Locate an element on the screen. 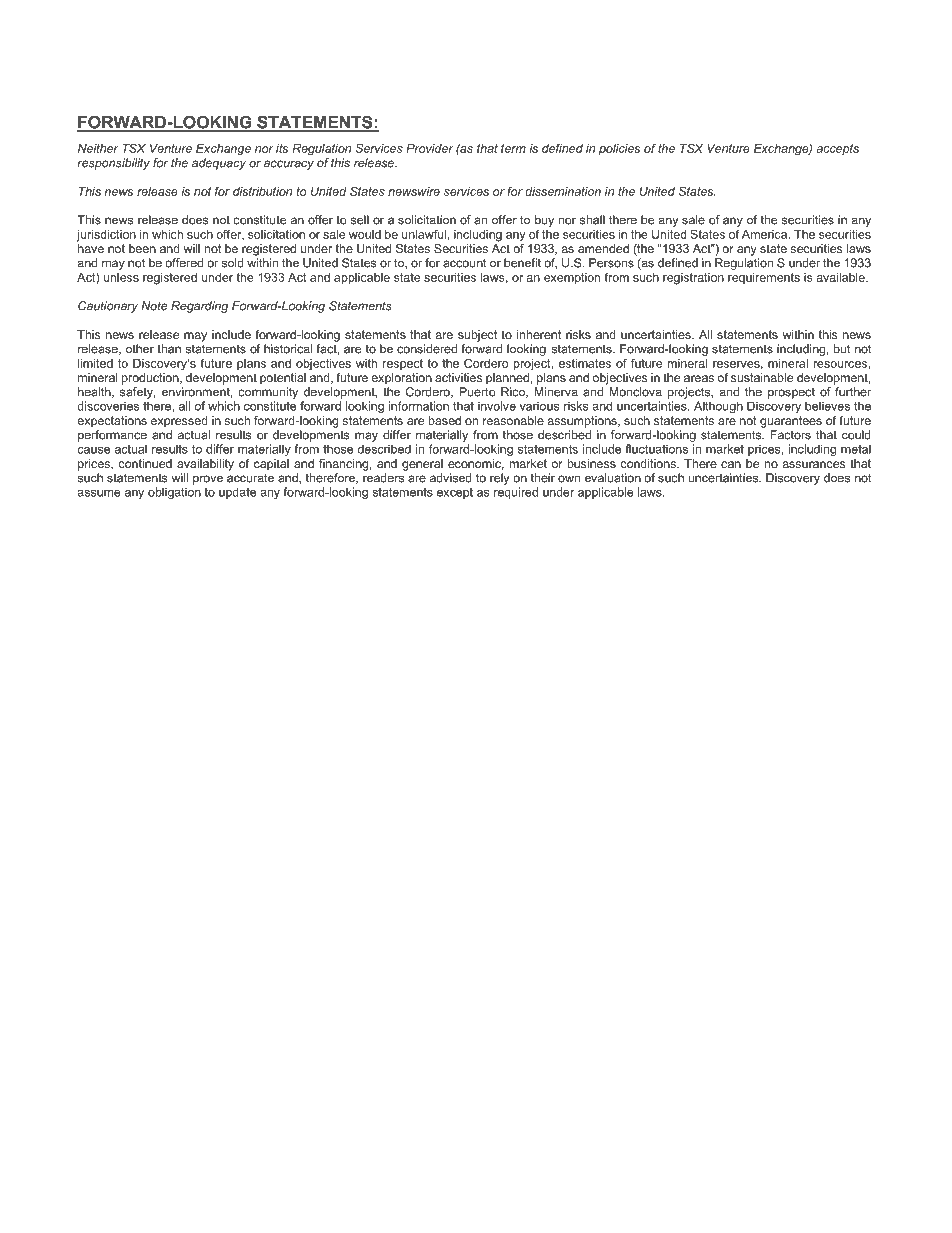 The image size is (952, 1233). adequacy is located at coordinates (219, 164).
